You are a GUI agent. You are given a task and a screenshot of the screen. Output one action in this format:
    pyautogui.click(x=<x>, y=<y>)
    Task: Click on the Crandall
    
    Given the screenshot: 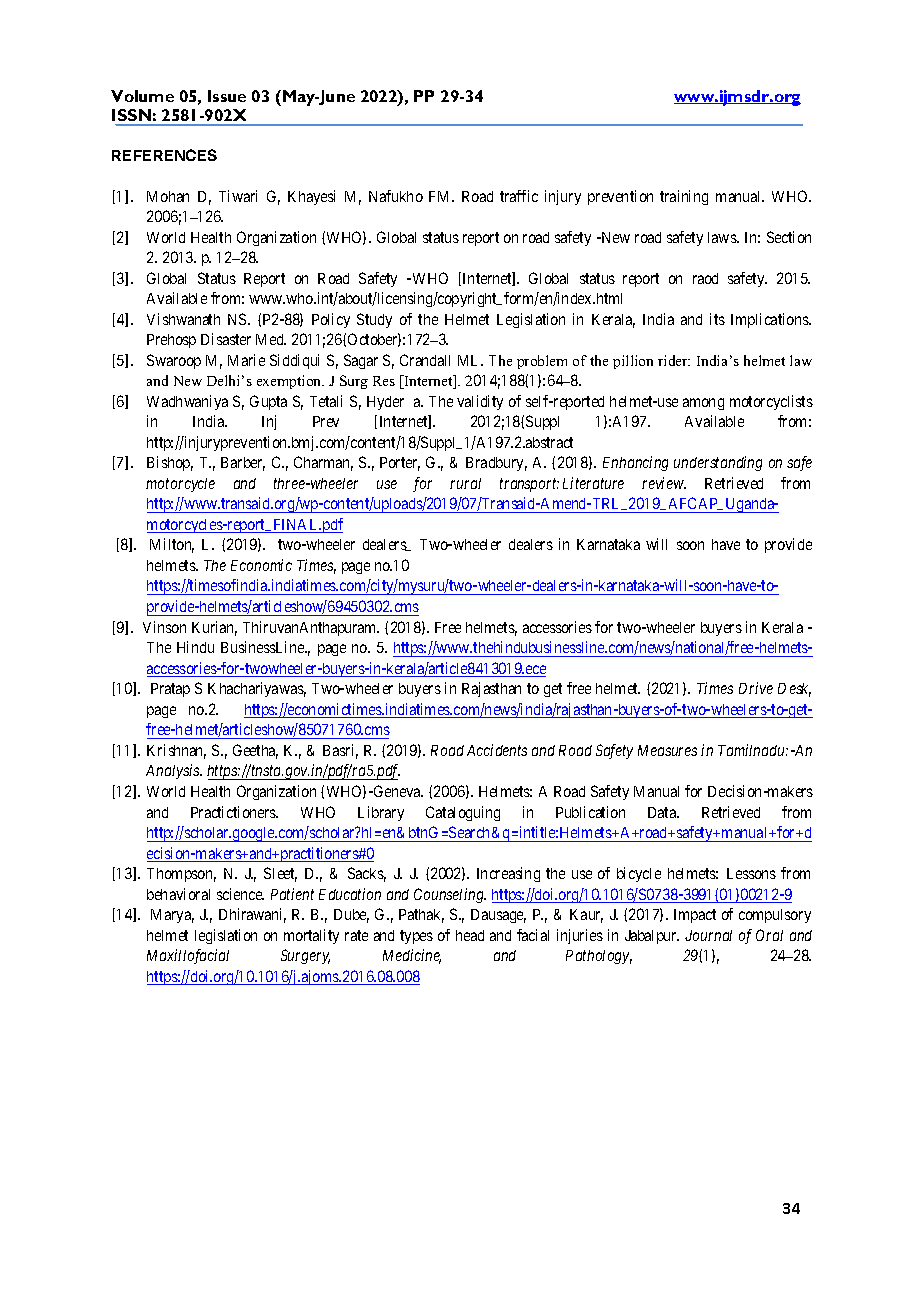 What is the action you would take?
    pyautogui.click(x=425, y=360)
